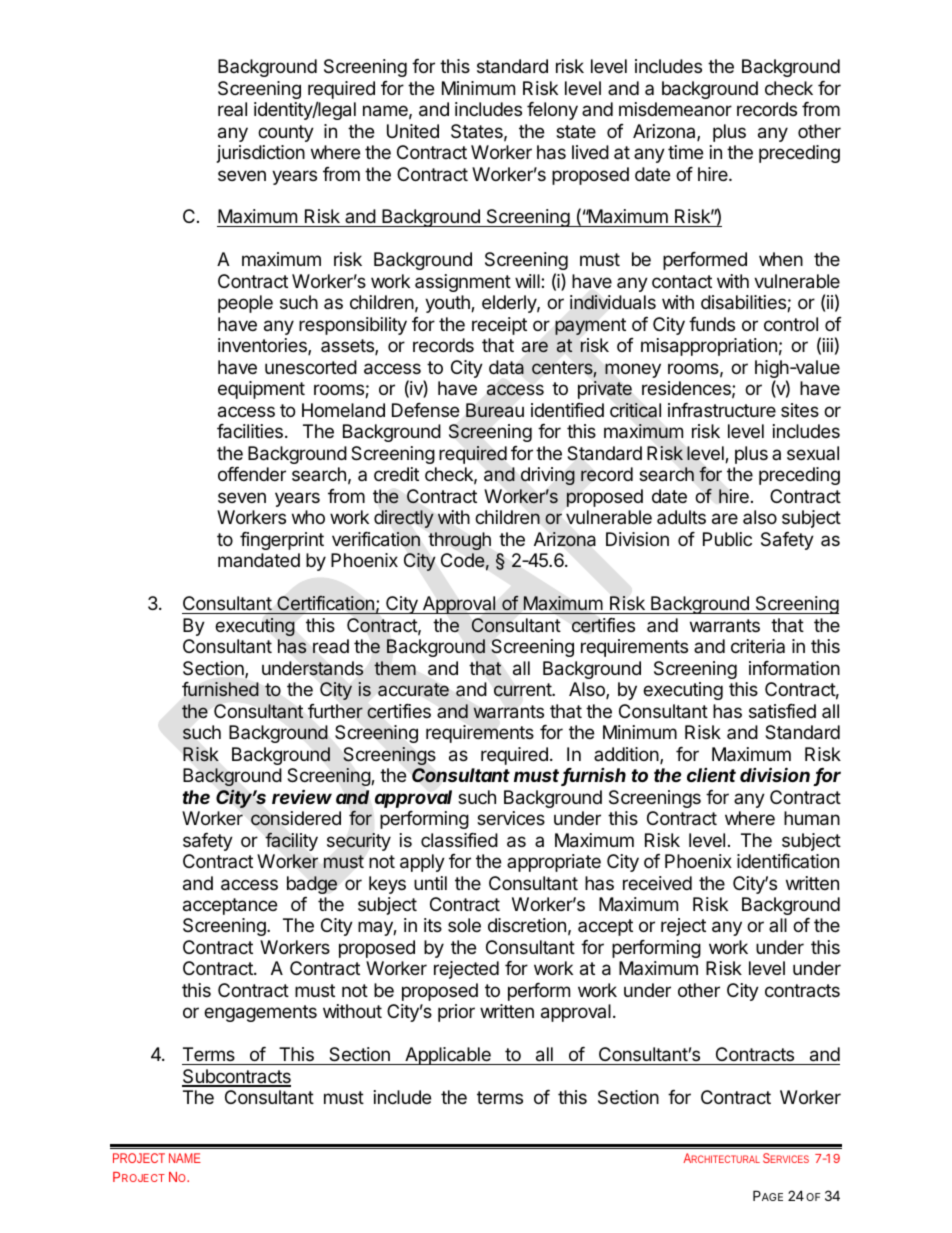  What do you see at coordinates (286, 133) in the page?
I see `county` at bounding box center [286, 133].
